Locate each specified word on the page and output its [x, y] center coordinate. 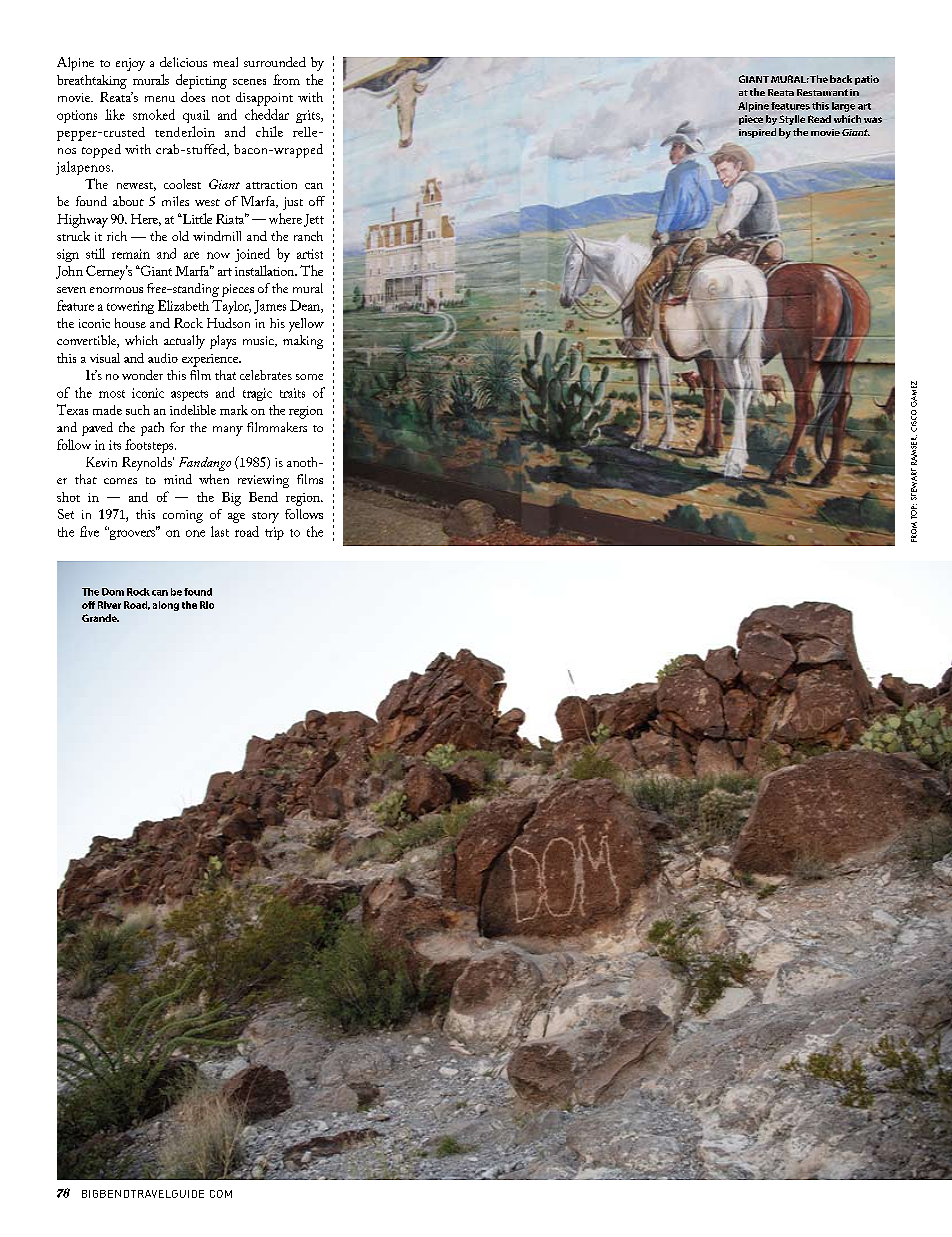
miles [175, 201]
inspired [757, 133]
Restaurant [822, 92]
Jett [314, 220]
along [166, 606]
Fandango [205, 464]
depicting [201, 81]
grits [309, 116]
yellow [306, 325]
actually [184, 342]
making [303, 342]
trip [274, 533]
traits [292, 393]
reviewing [263, 481]
